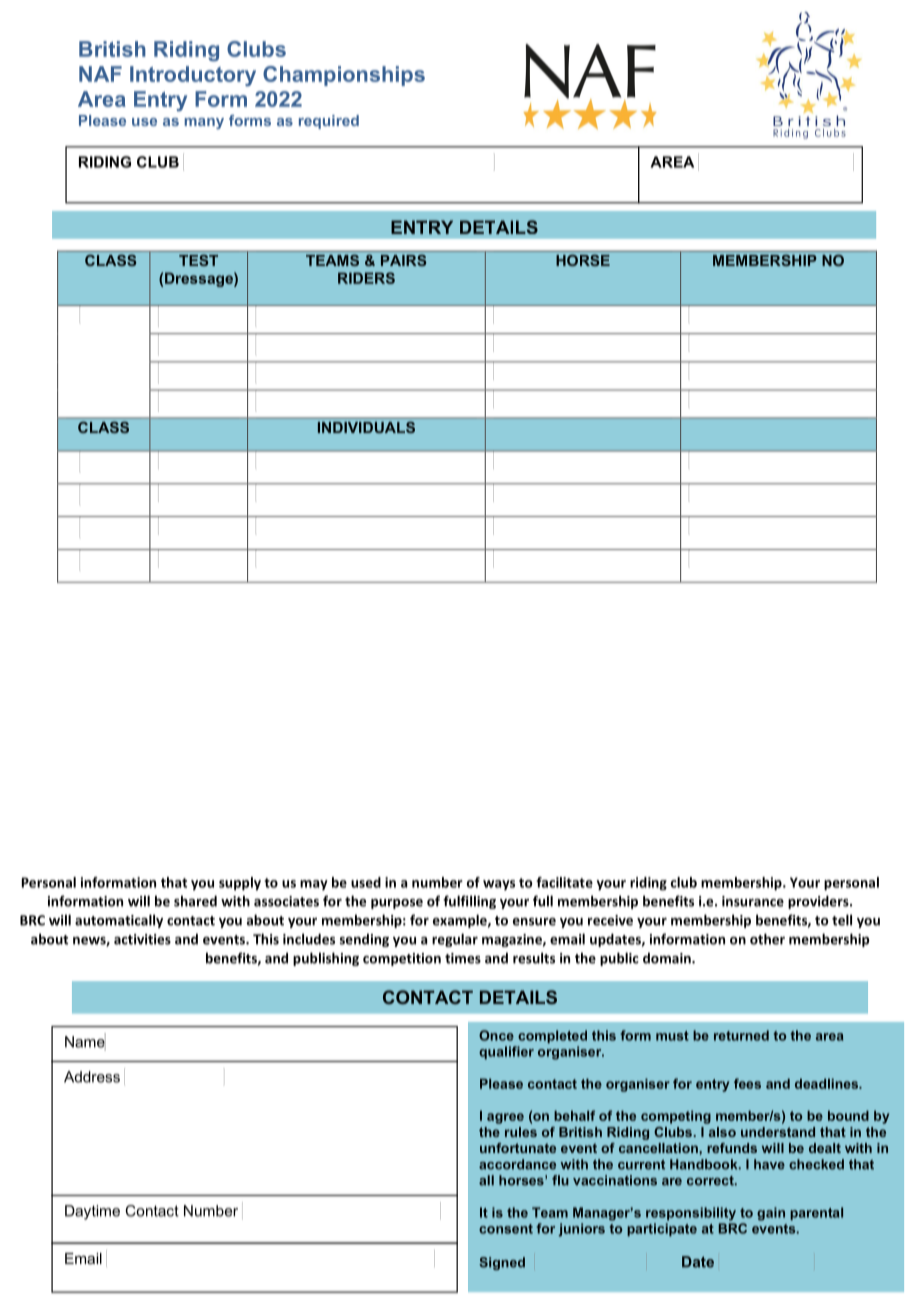  What do you see at coordinates (92, 1212) in the document?
I see `Daytime` at bounding box center [92, 1212].
